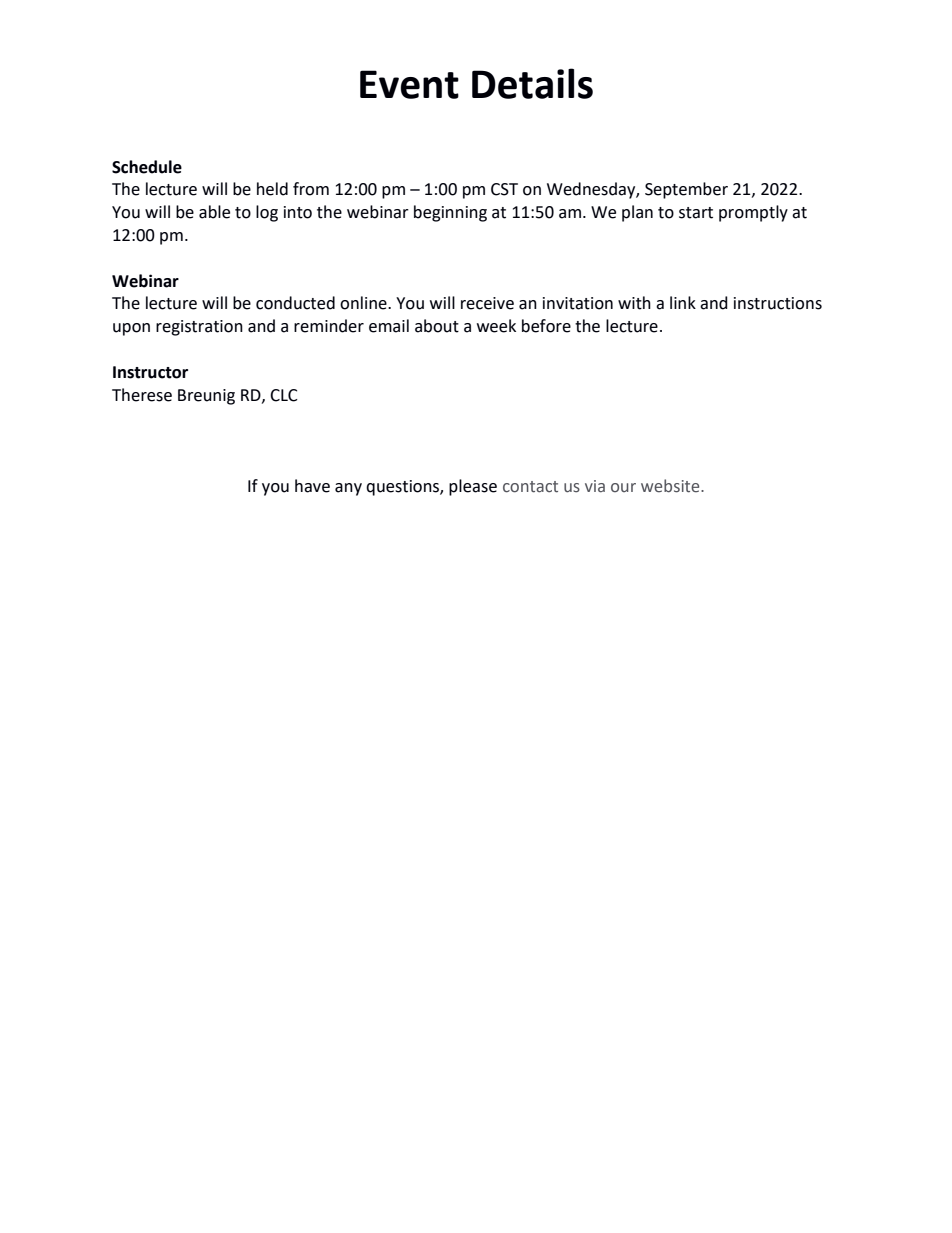  What do you see at coordinates (671, 486) in the screenshot?
I see `website` at bounding box center [671, 486].
